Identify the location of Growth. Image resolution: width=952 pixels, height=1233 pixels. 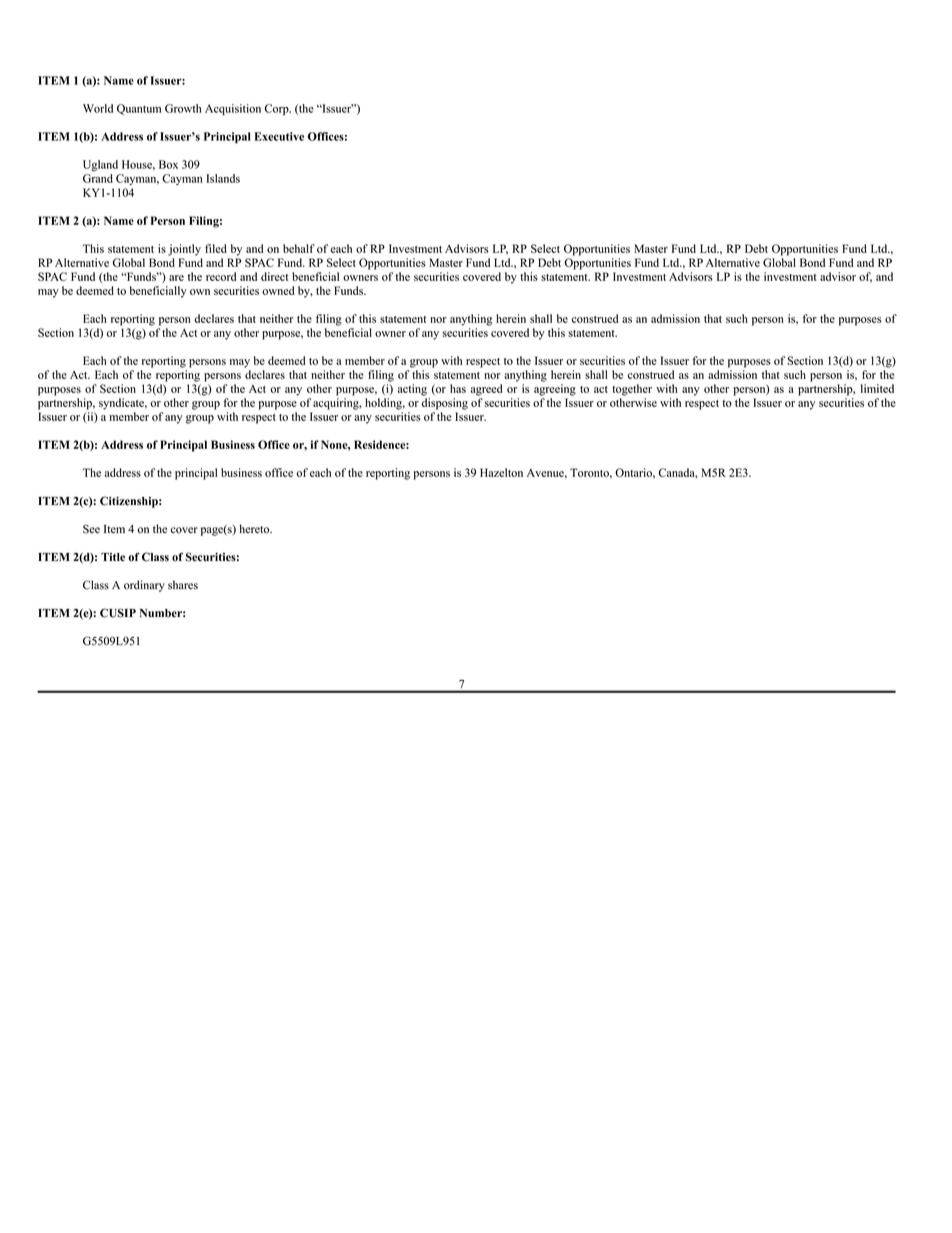
(183, 108).
